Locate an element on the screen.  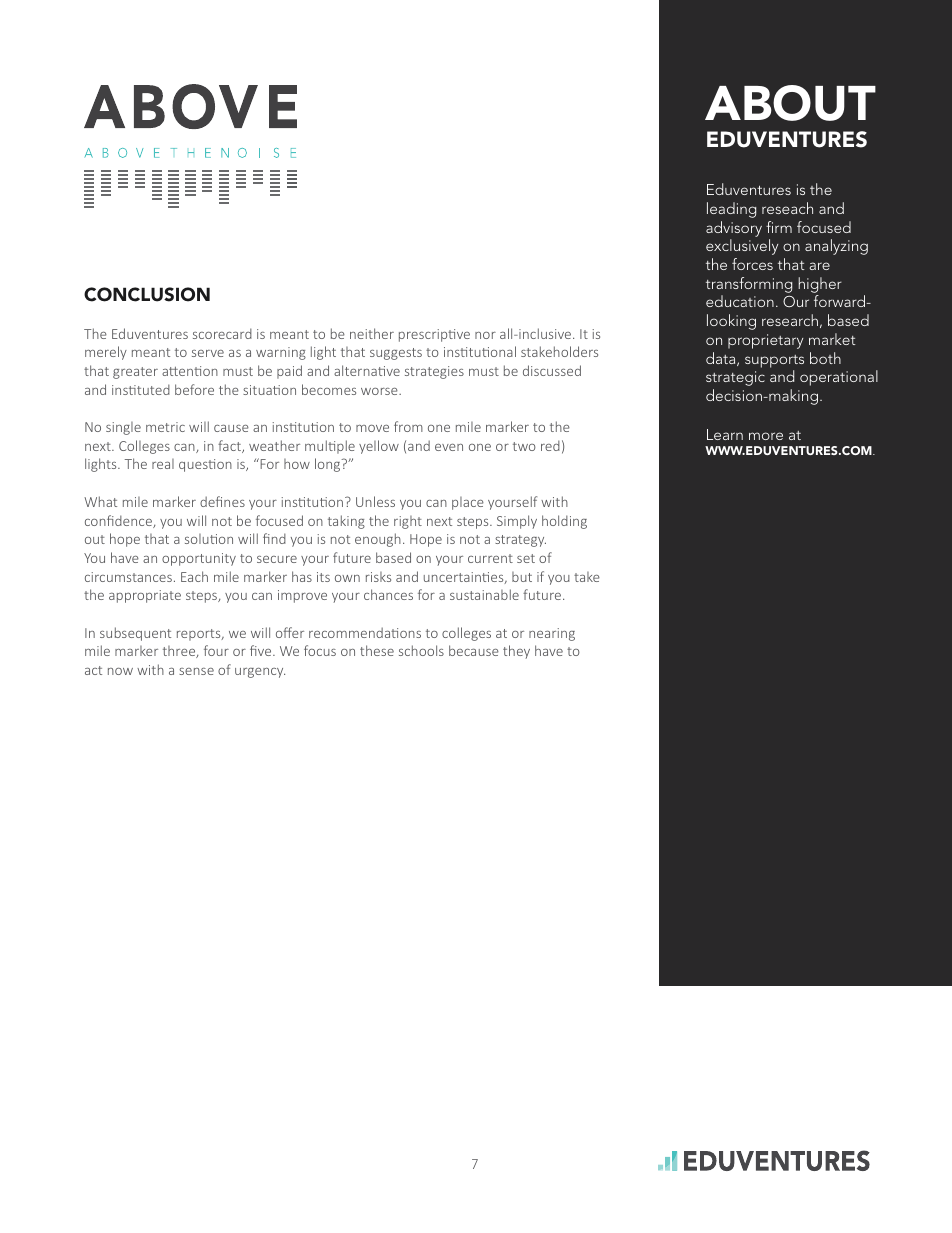
four is located at coordinates (216, 650).
